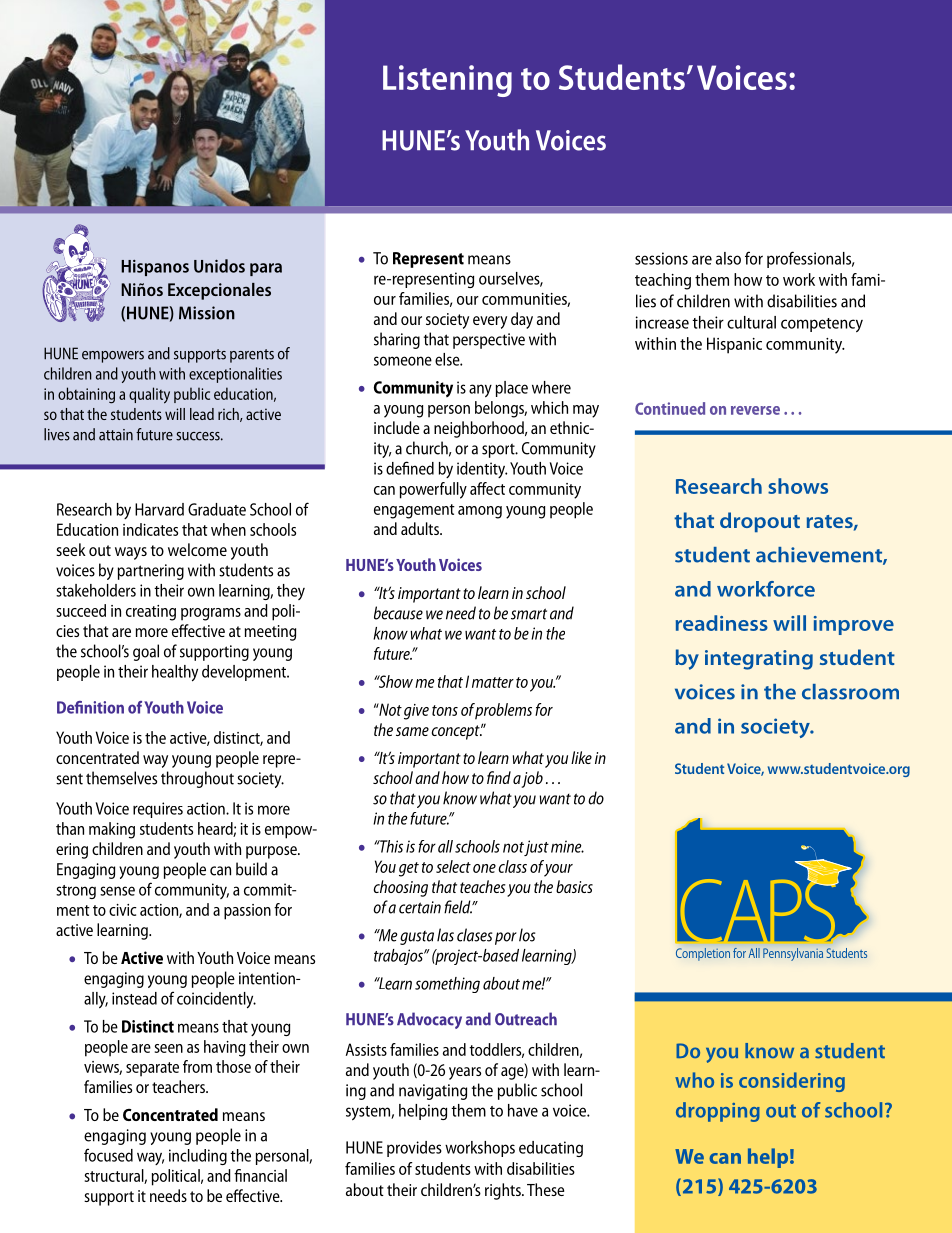 The height and width of the screenshot is (1233, 952). I want to click on focused, so click(108, 1155).
